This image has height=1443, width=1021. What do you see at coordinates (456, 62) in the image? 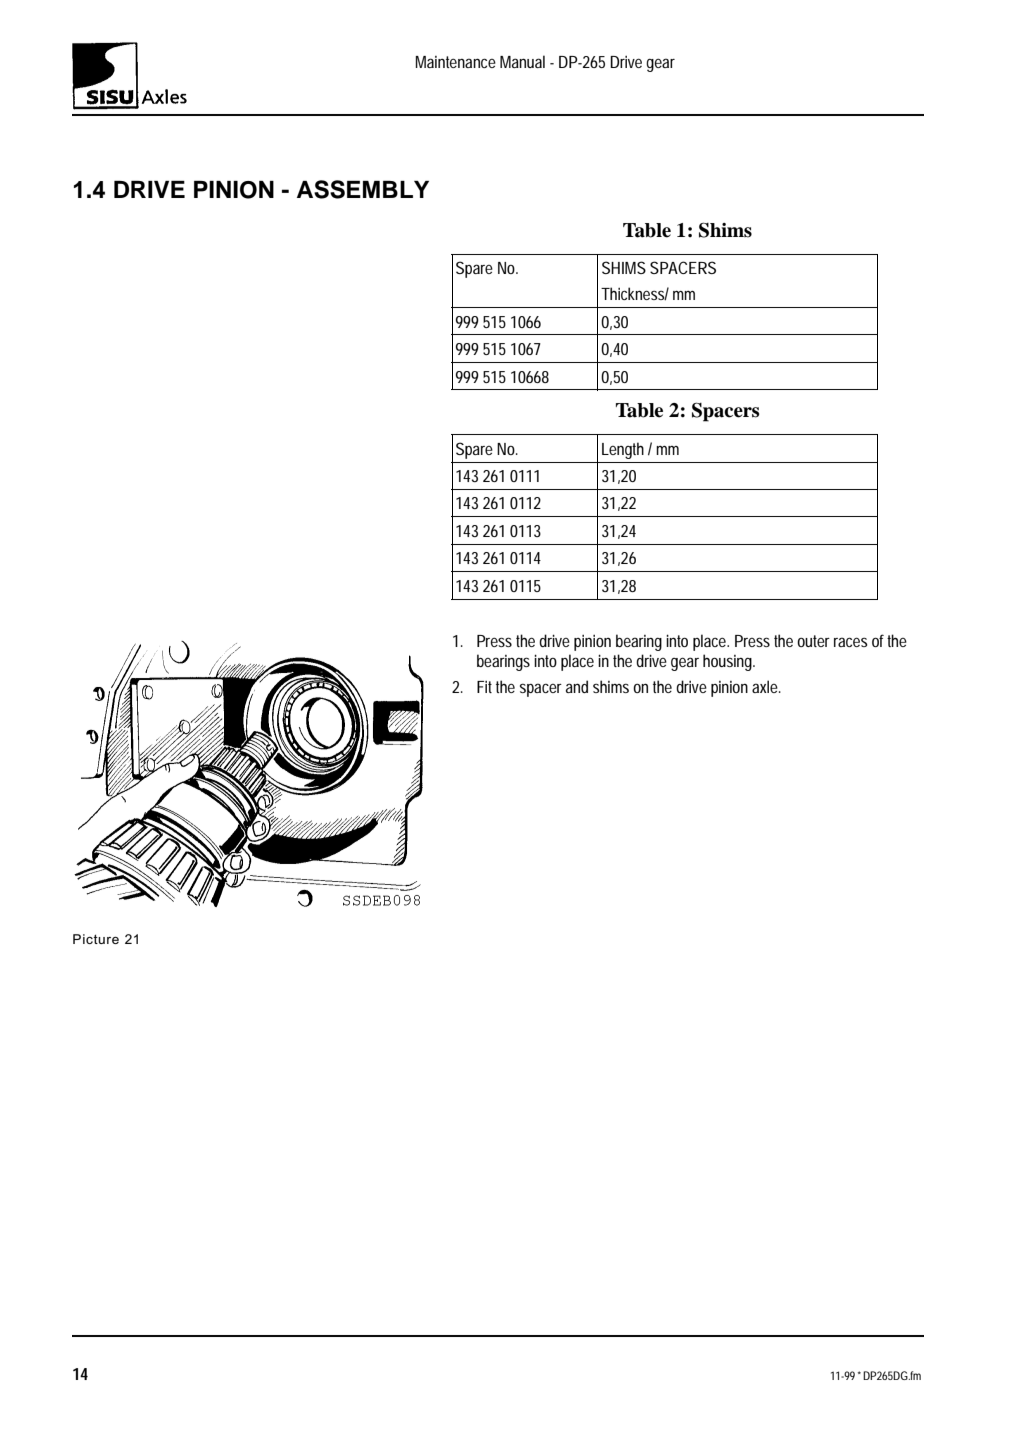
I see `Maintenance` at bounding box center [456, 62].
